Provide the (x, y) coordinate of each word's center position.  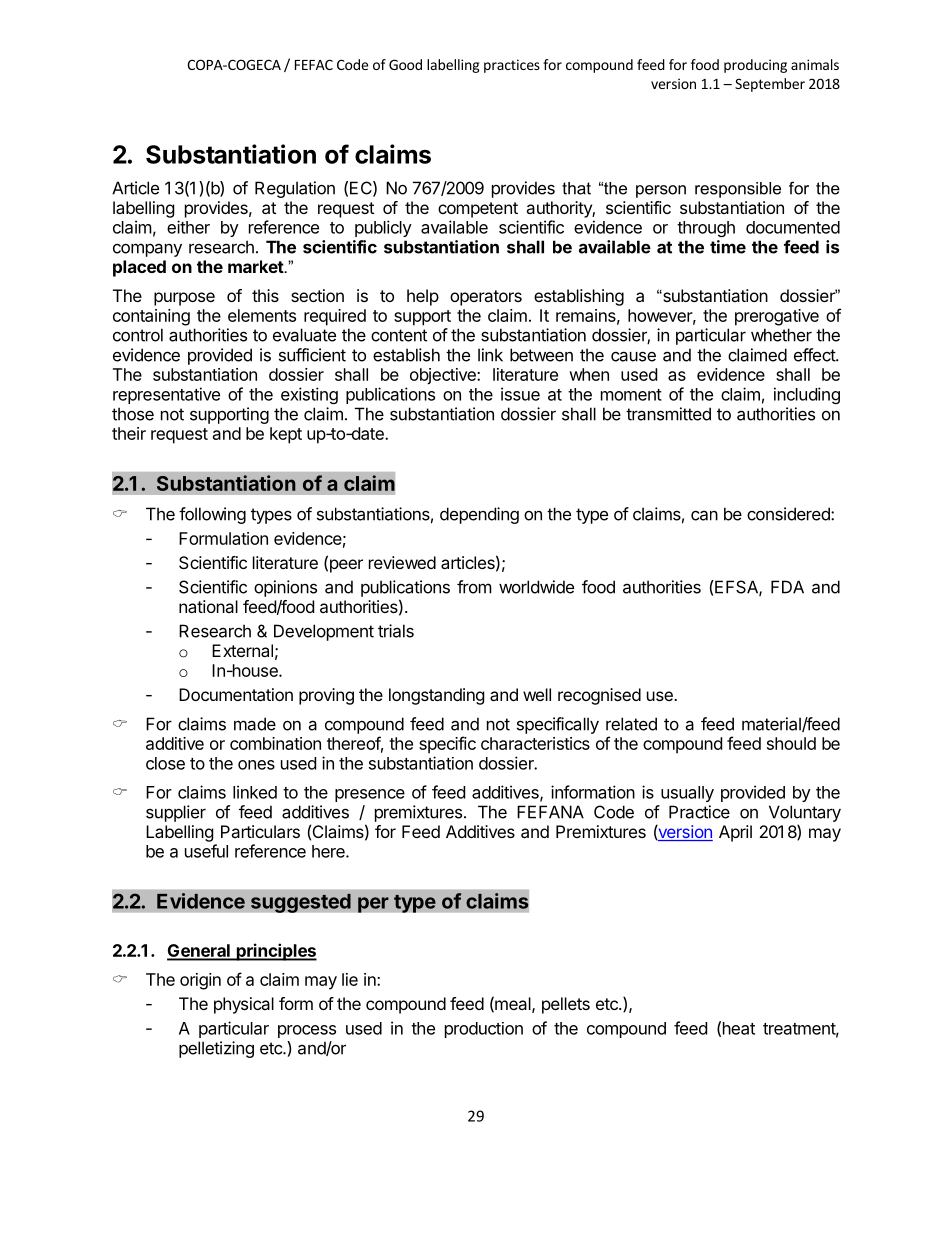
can (704, 515)
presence (370, 795)
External (242, 650)
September (770, 85)
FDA (787, 587)
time (728, 247)
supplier (176, 813)
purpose (184, 299)
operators (486, 298)
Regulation (295, 189)
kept (286, 435)
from (474, 587)
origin (200, 981)
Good (405, 64)
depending (479, 515)
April (735, 833)
